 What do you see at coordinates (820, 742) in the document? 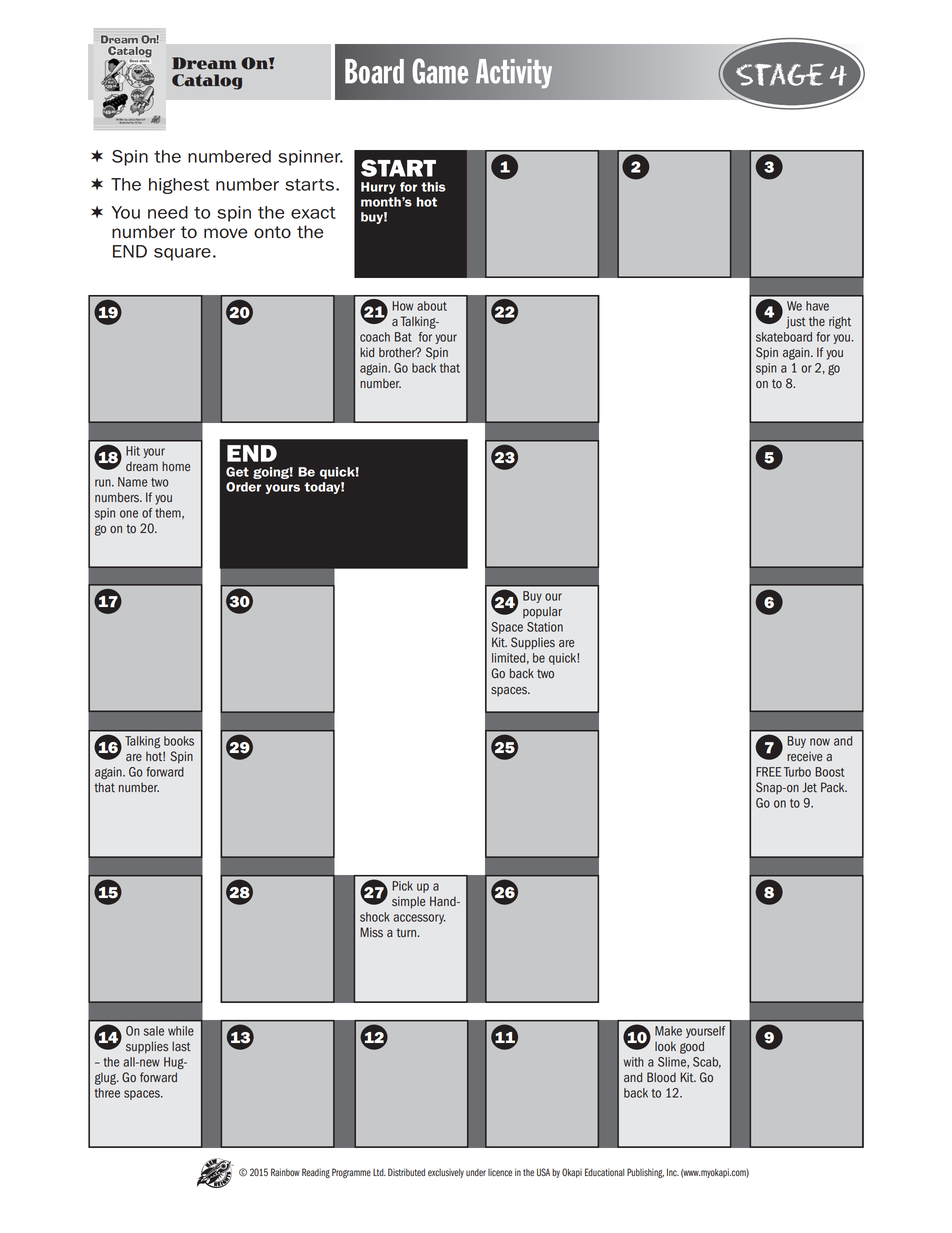
I see `now` at bounding box center [820, 742].
